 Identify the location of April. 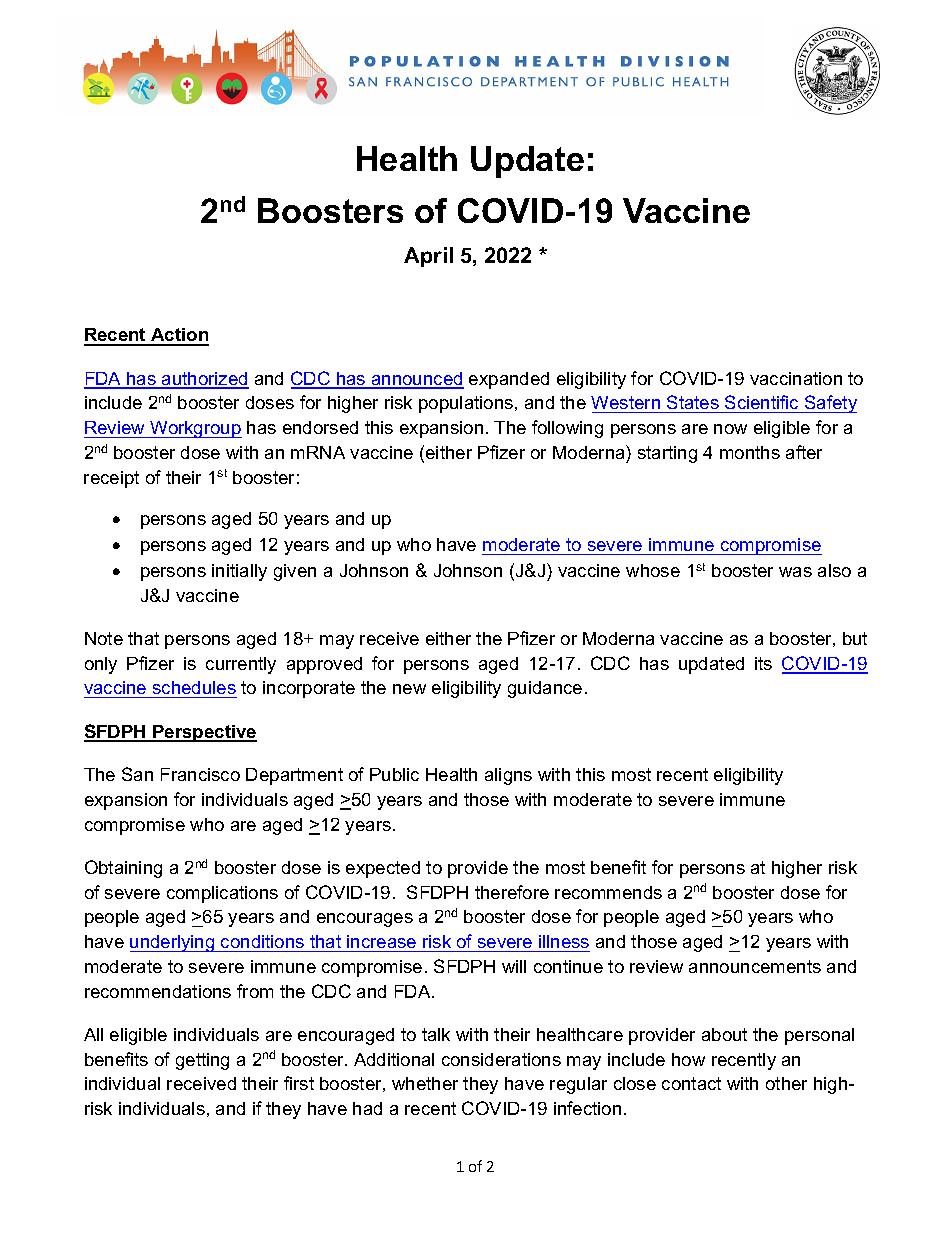
(428, 257).
